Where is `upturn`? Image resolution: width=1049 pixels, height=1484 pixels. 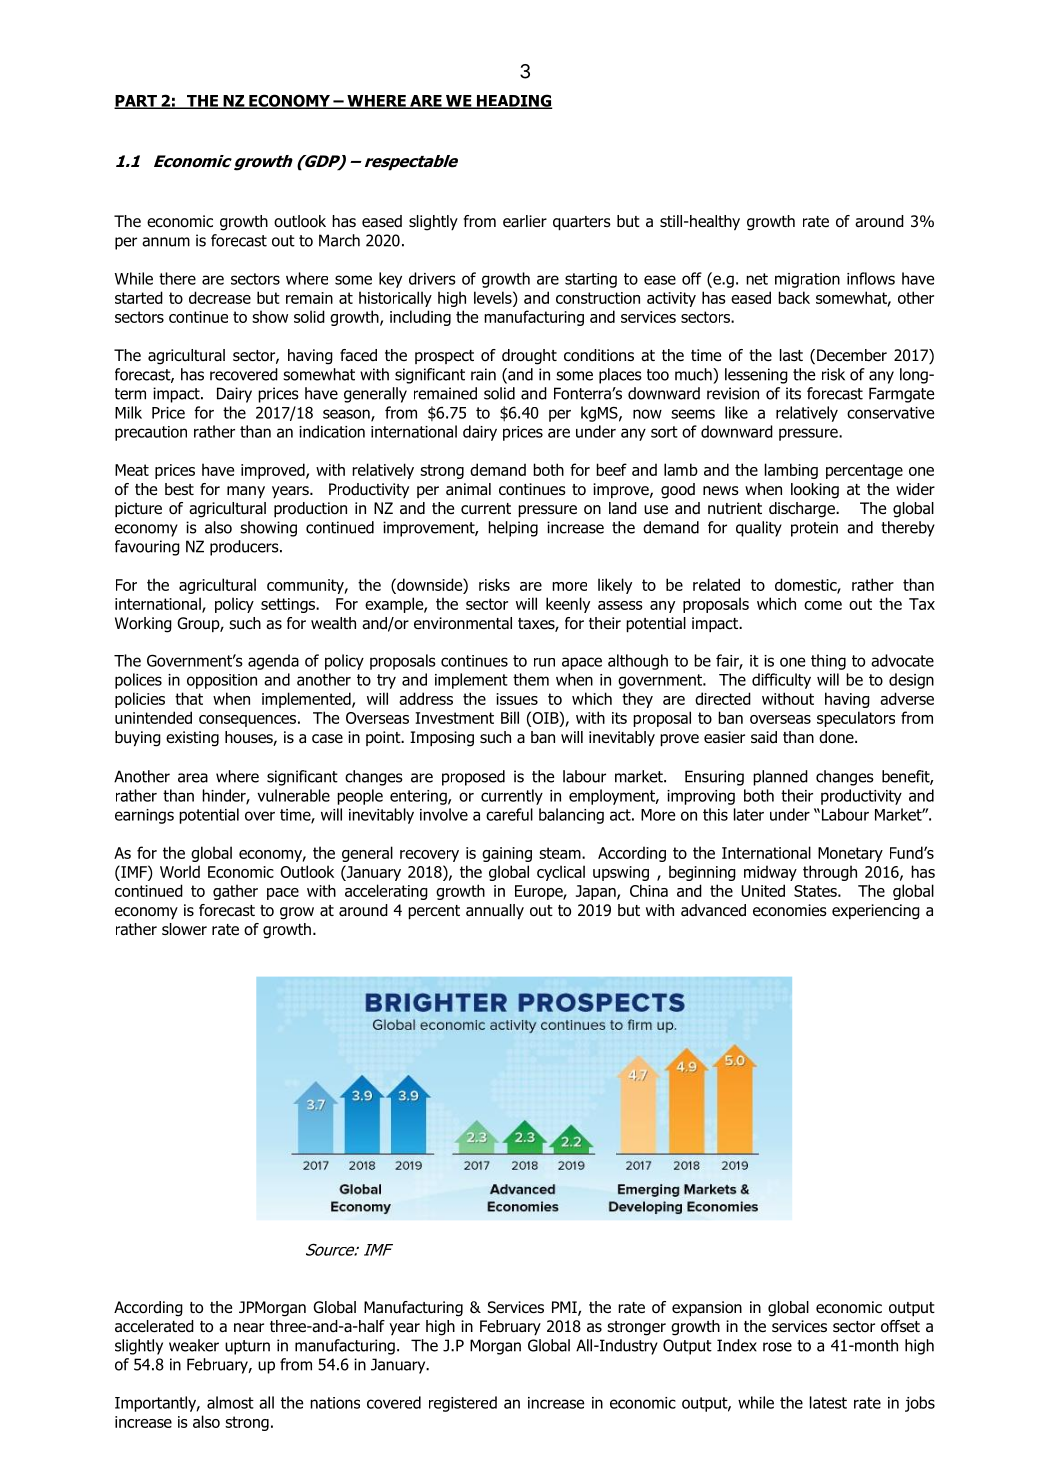
upturn is located at coordinates (247, 1347).
